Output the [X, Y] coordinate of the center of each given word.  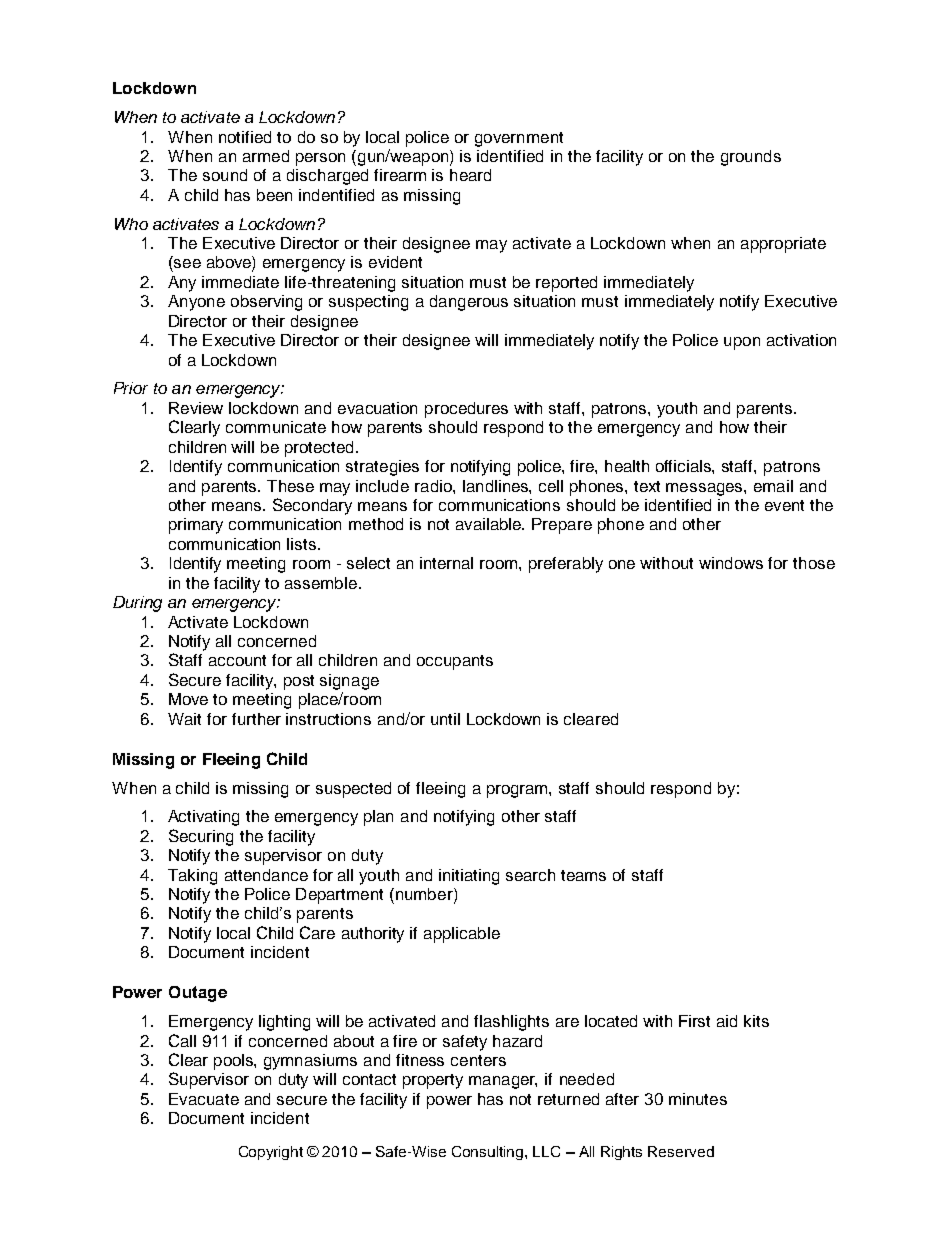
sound [225, 175]
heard [470, 175]
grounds [751, 158]
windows [731, 563]
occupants [455, 662]
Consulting [489, 1153]
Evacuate [204, 1099]
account [237, 660]
